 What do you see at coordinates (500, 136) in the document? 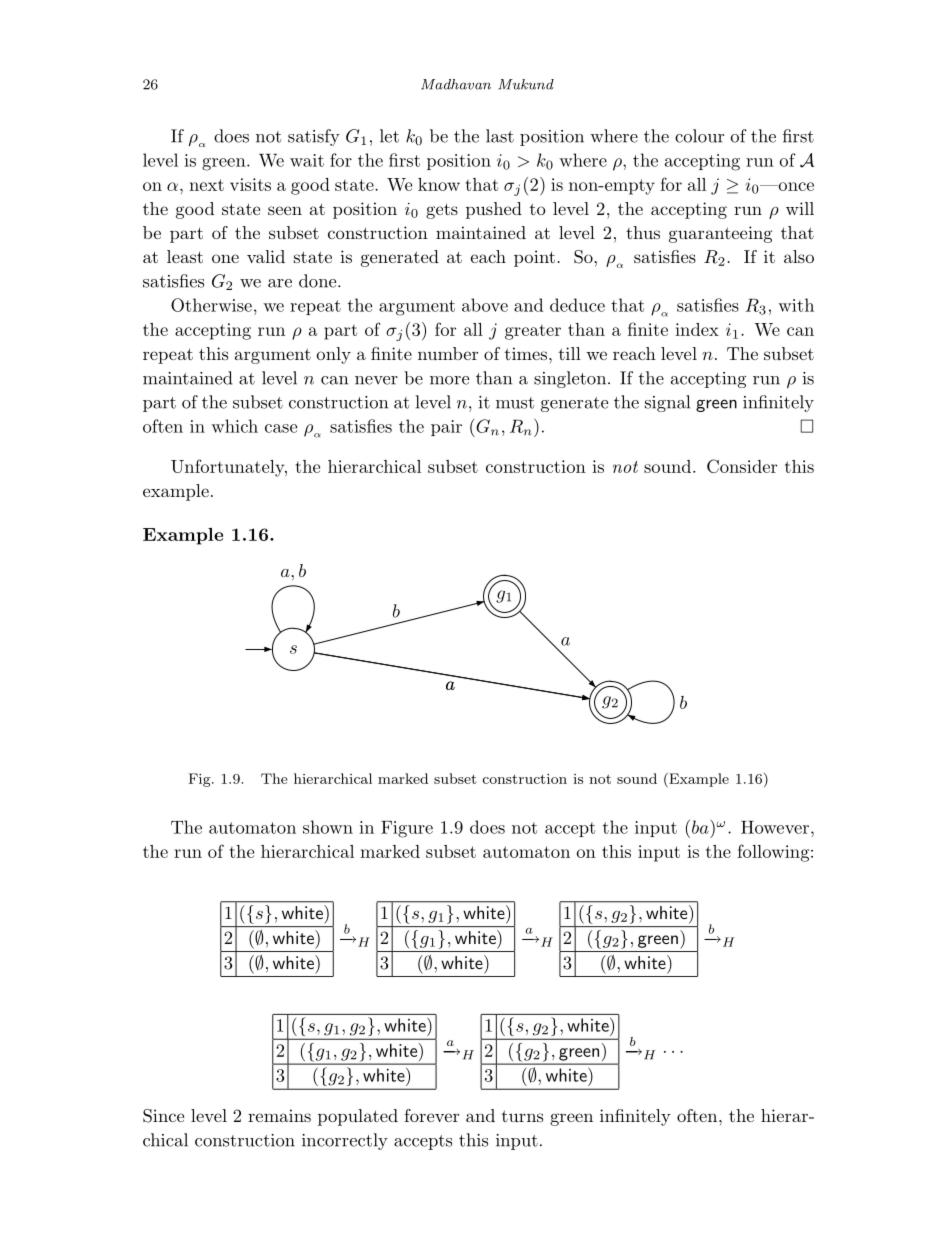
I see `last` at bounding box center [500, 136].
